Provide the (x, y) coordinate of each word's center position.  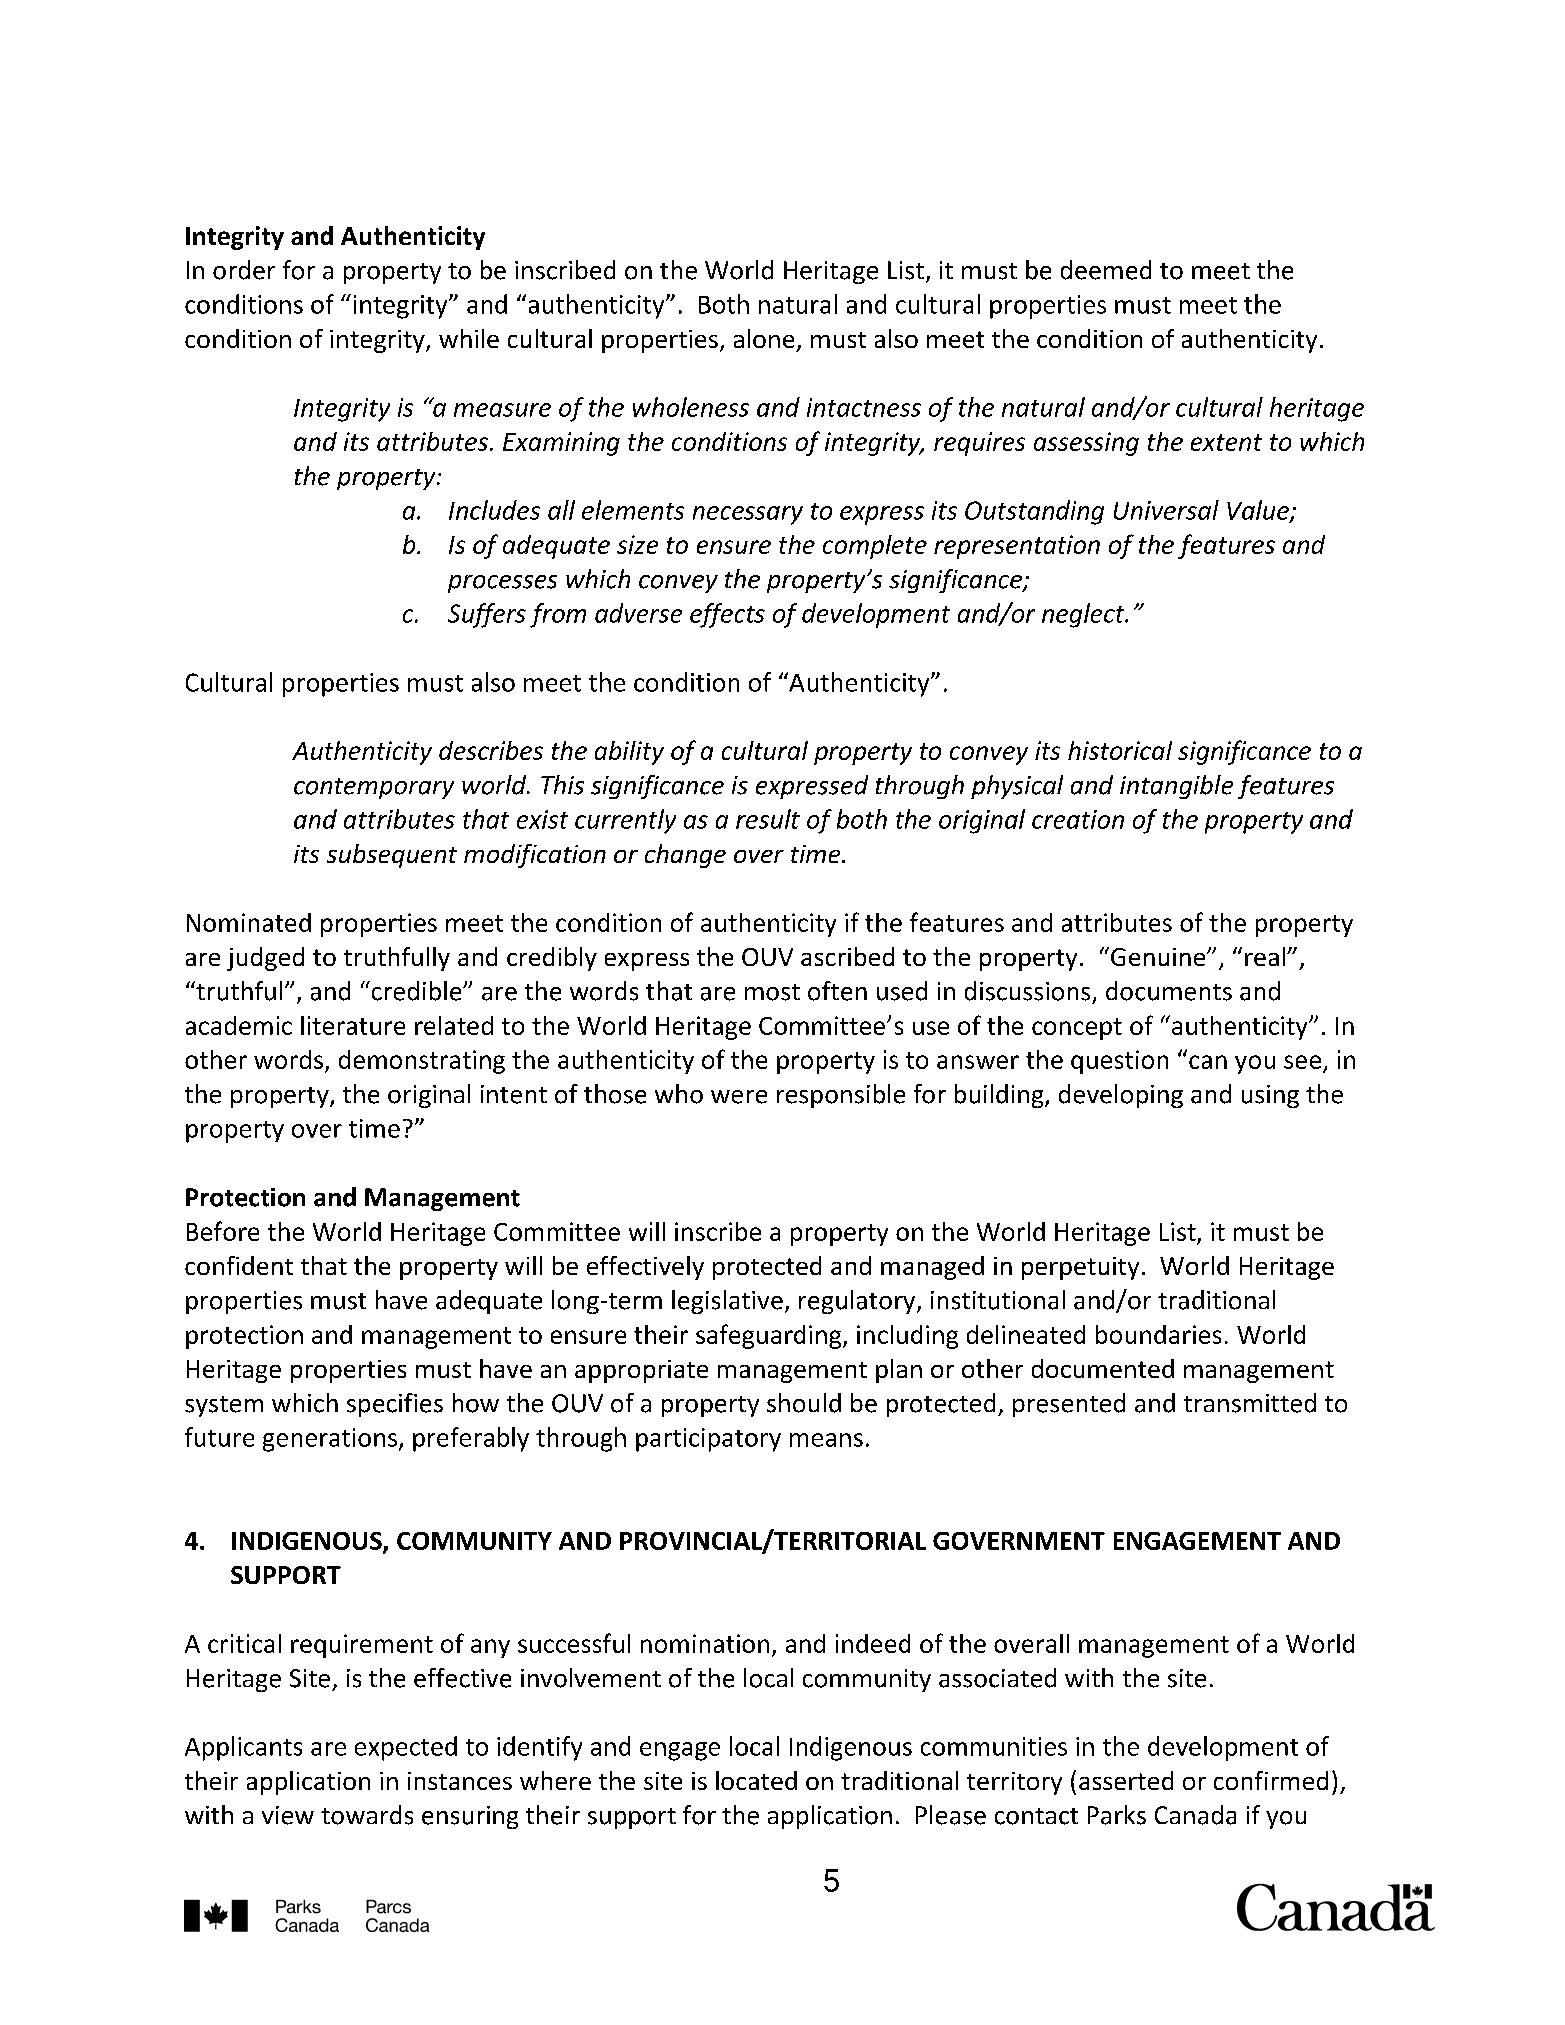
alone (764, 338)
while (469, 338)
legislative (727, 1302)
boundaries (1158, 1334)
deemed (1106, 270)
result (768, 819)
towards (367, 1815)
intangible (1176, 787)
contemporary (374, 788)
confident (239, 1265)
